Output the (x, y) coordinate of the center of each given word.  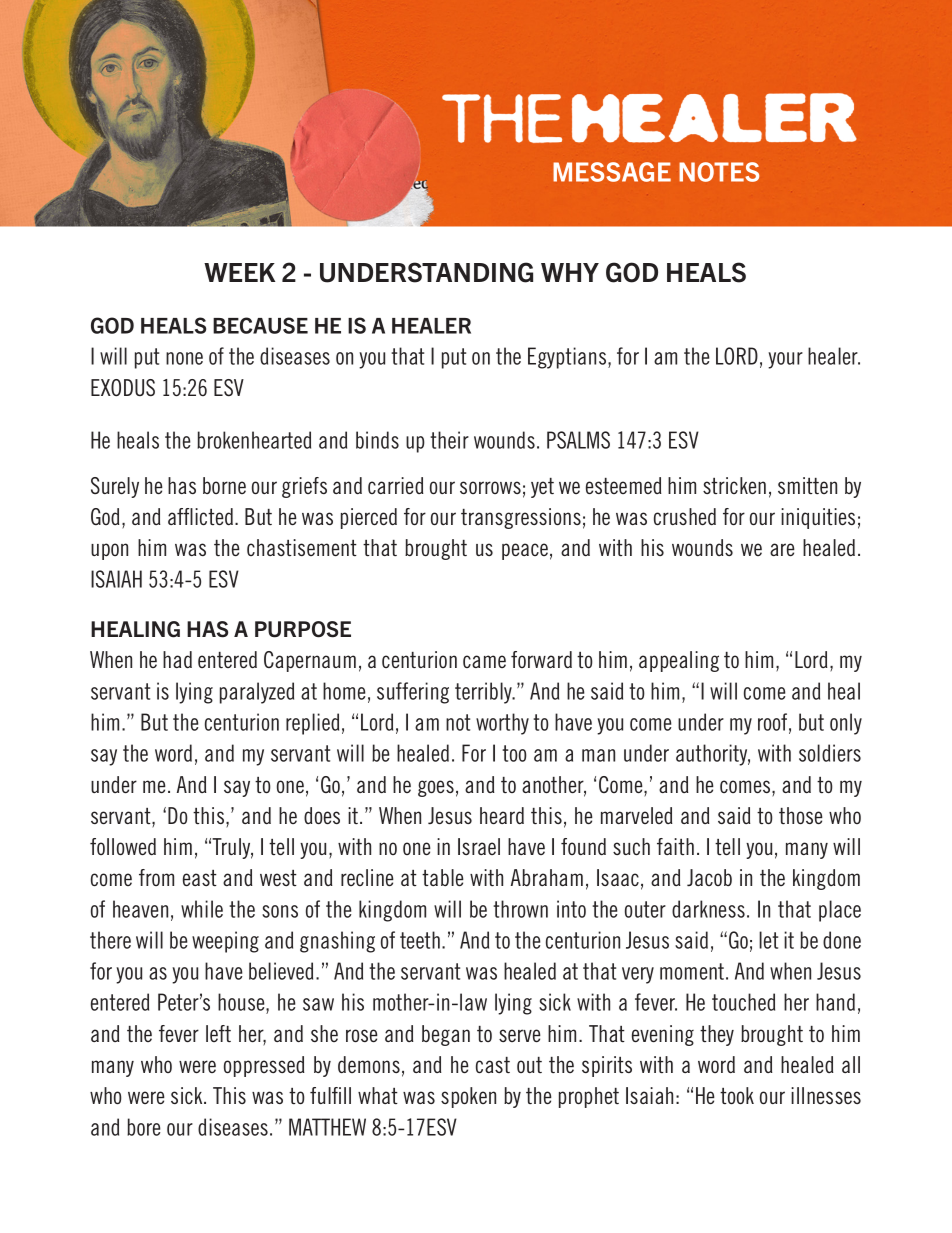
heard (502, 815)
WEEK (239, 272)
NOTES (719, 172)
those (801, 815)
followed (123, 846)
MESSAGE (612, 172)
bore (143, 1127)
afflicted (200, 516)
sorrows (490, 487)
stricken (734, 485)
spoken (468, 1097)
